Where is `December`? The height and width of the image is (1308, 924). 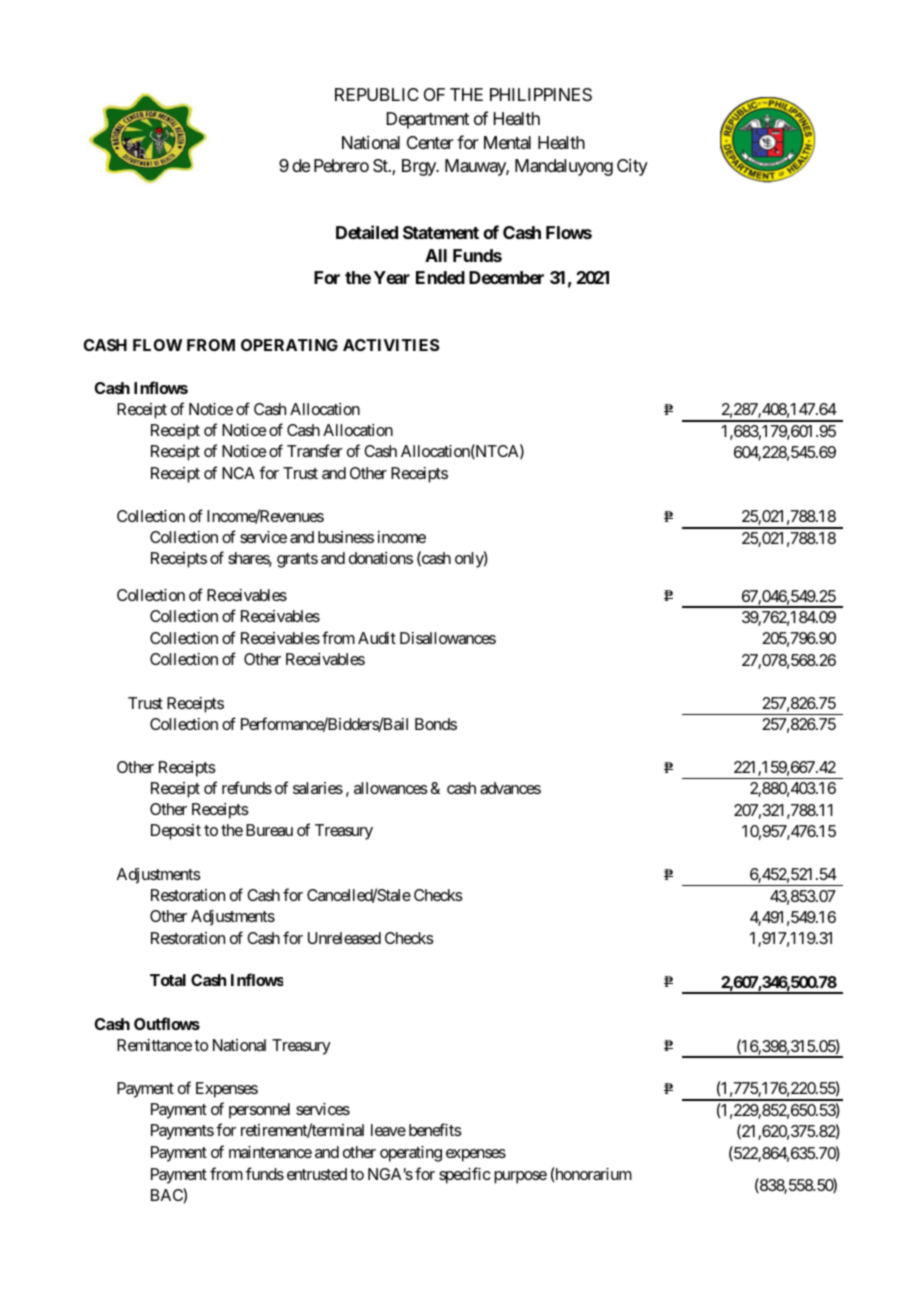 December is located at coordinates (506, 277).
